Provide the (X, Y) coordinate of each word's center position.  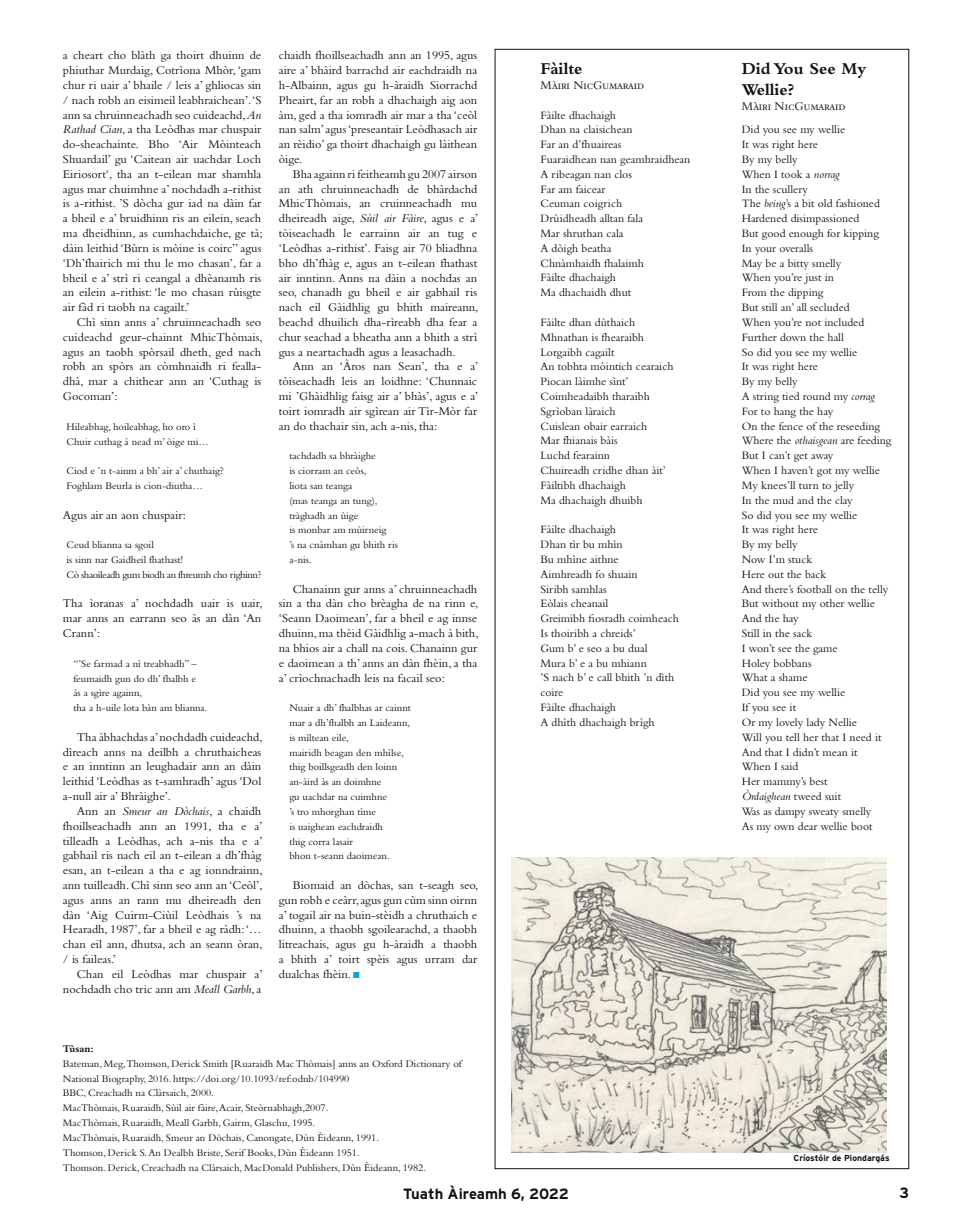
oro (183, 427)
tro (303, 812)
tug (456, 235)
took (791, 174)
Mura (553, 663)
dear (807, 826)
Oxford (387, 1063)
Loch (249, 159)
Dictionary (428, 1065)
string (766, 397)
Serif (235, 1152)
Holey (756, 664)
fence (791, 426)
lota (131, 707)
